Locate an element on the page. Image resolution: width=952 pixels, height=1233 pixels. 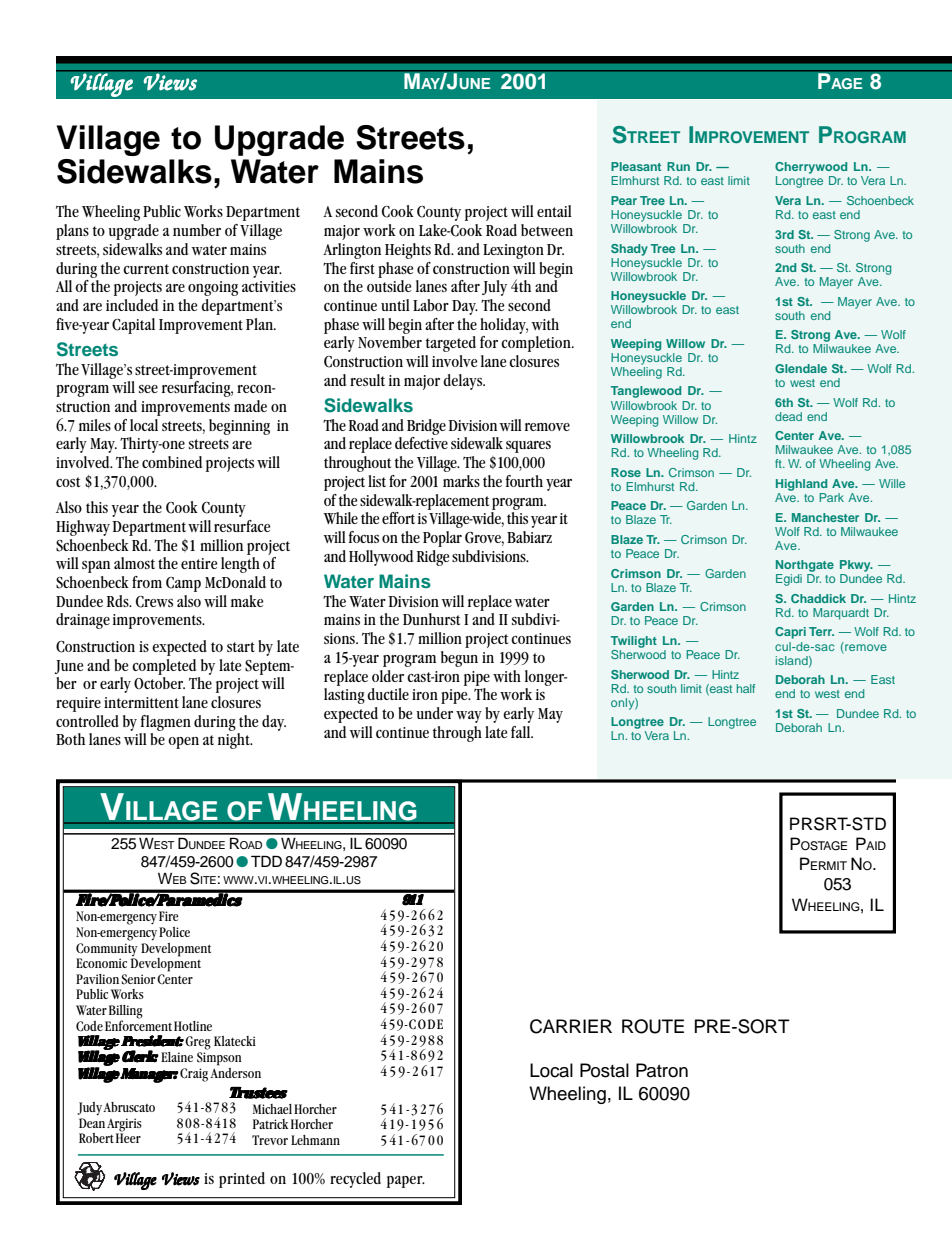
Heer is located at coordinates (128, 1137).
